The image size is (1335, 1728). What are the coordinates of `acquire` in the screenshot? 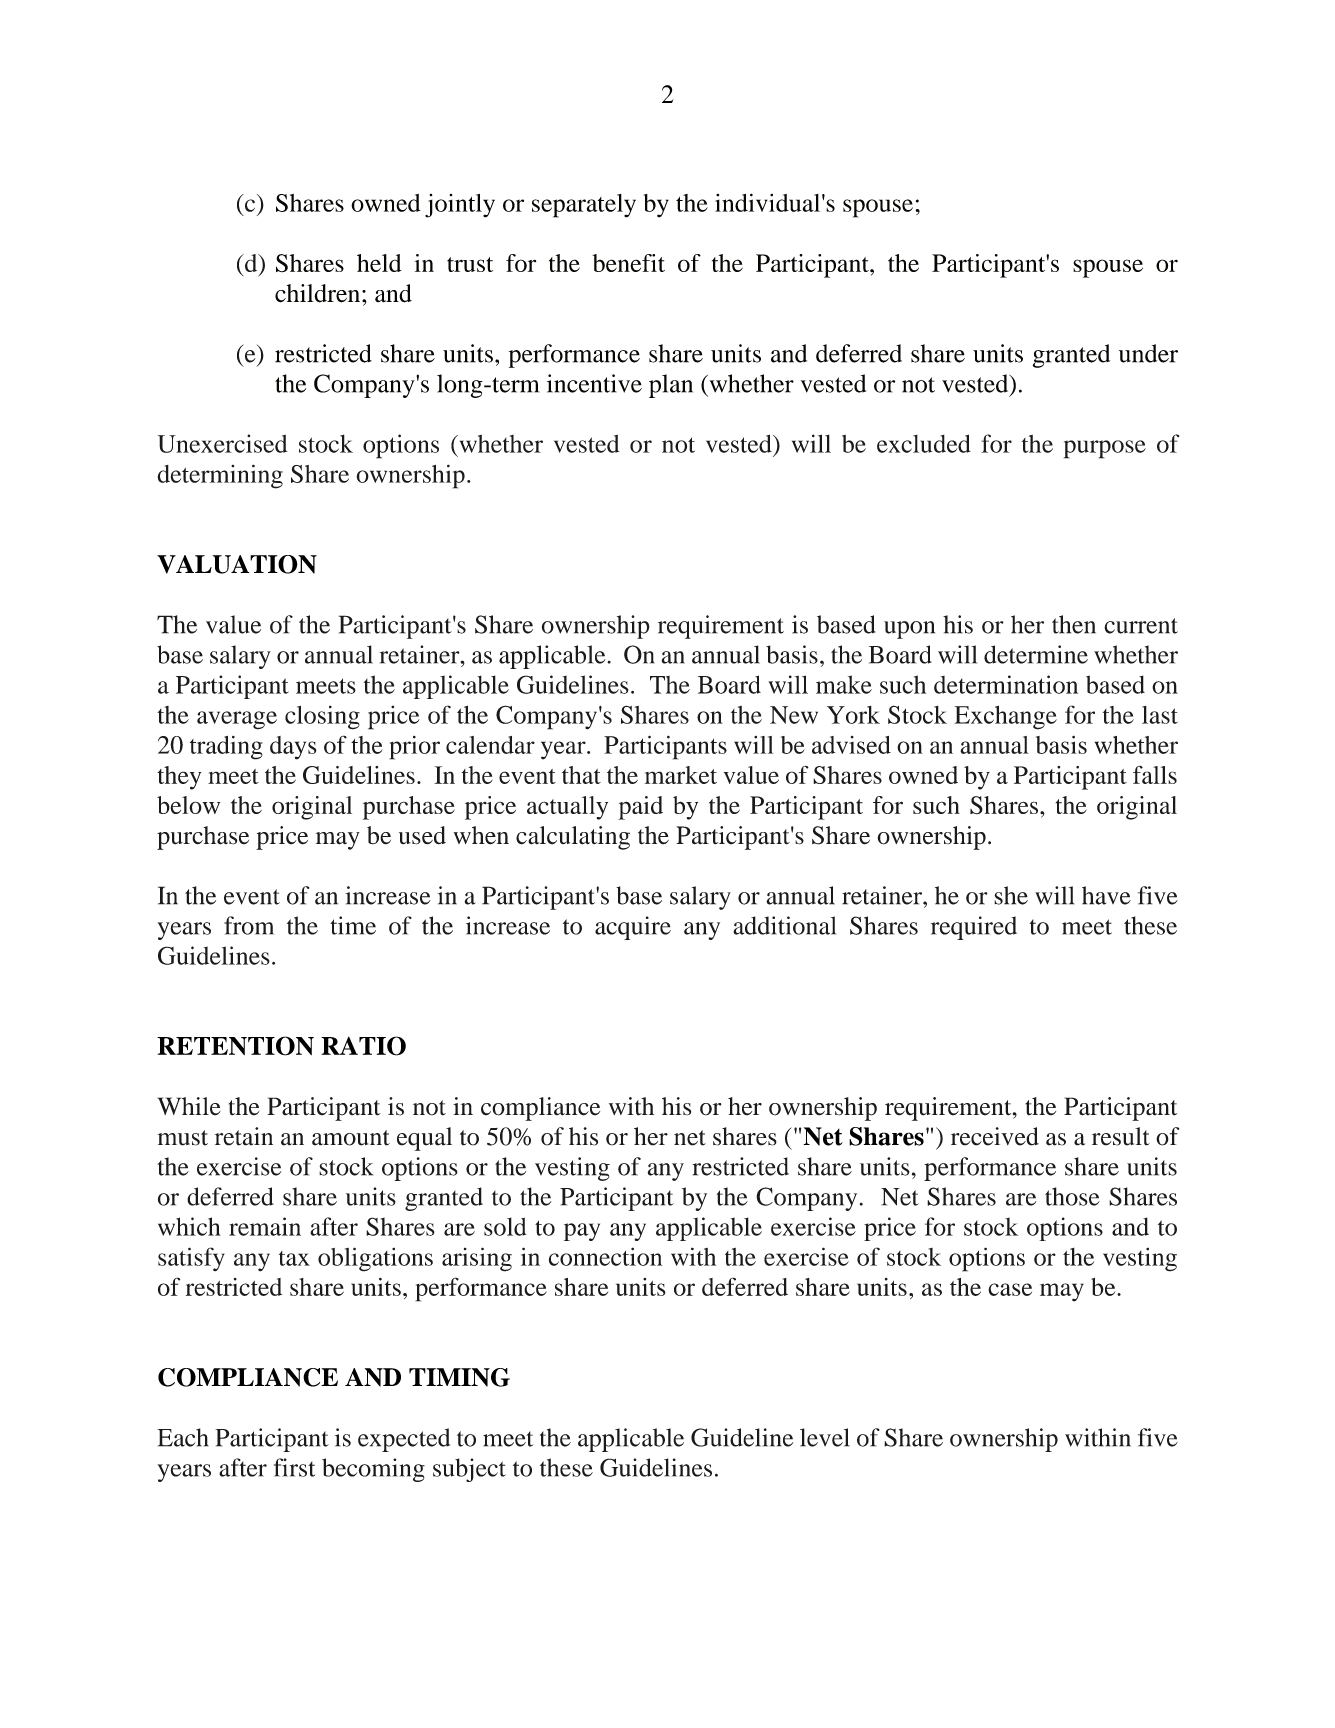 It's located at (633, 928).
